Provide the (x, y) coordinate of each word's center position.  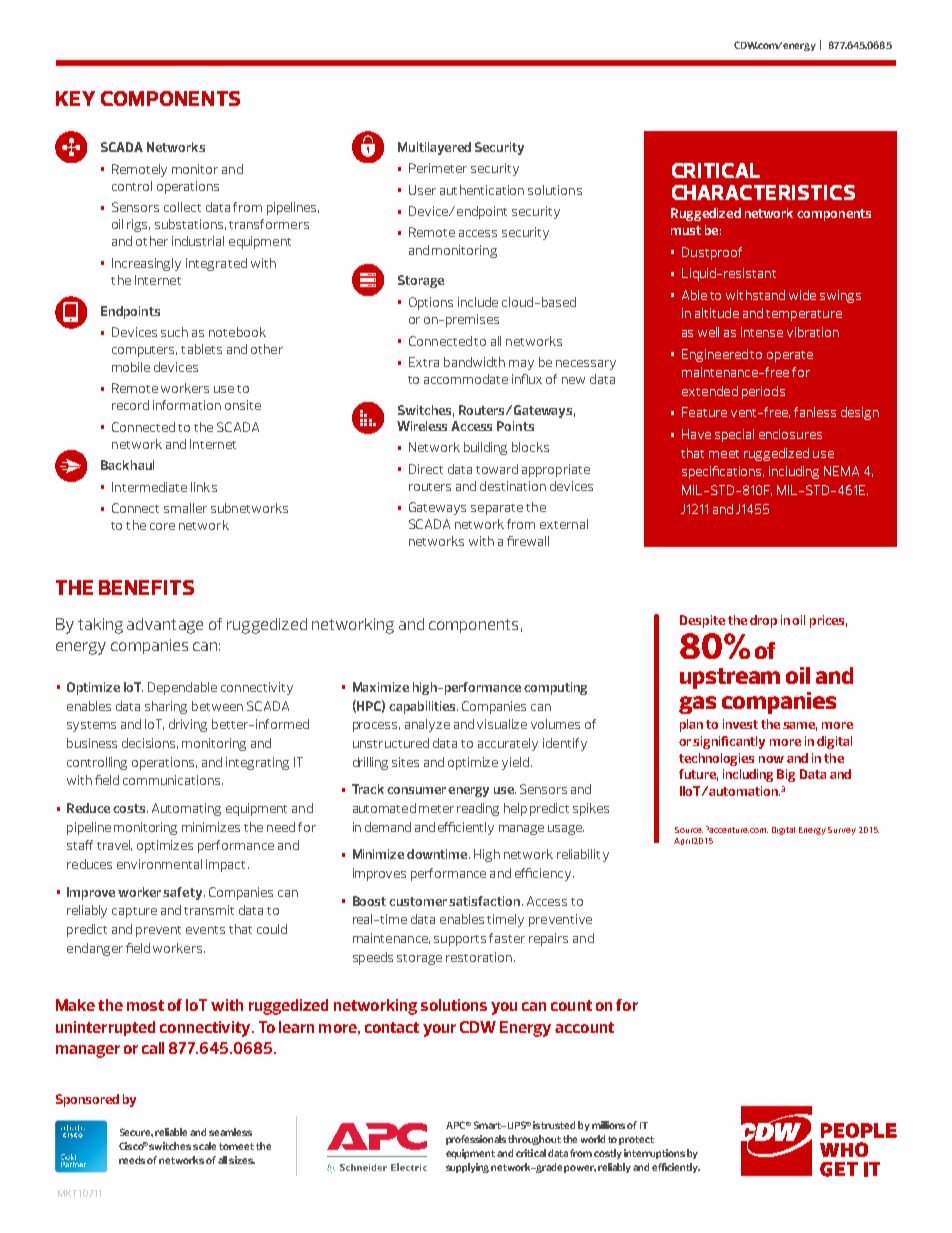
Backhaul (127, 465)
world (593, 1139)
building (485, 448)
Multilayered (434, 148)
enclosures (790, 434)
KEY (75, 98)
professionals (477, 1140)
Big (786, 775)
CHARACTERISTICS (763, 192)
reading (478, 809)
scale (204, 1146)
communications (173, 780)
